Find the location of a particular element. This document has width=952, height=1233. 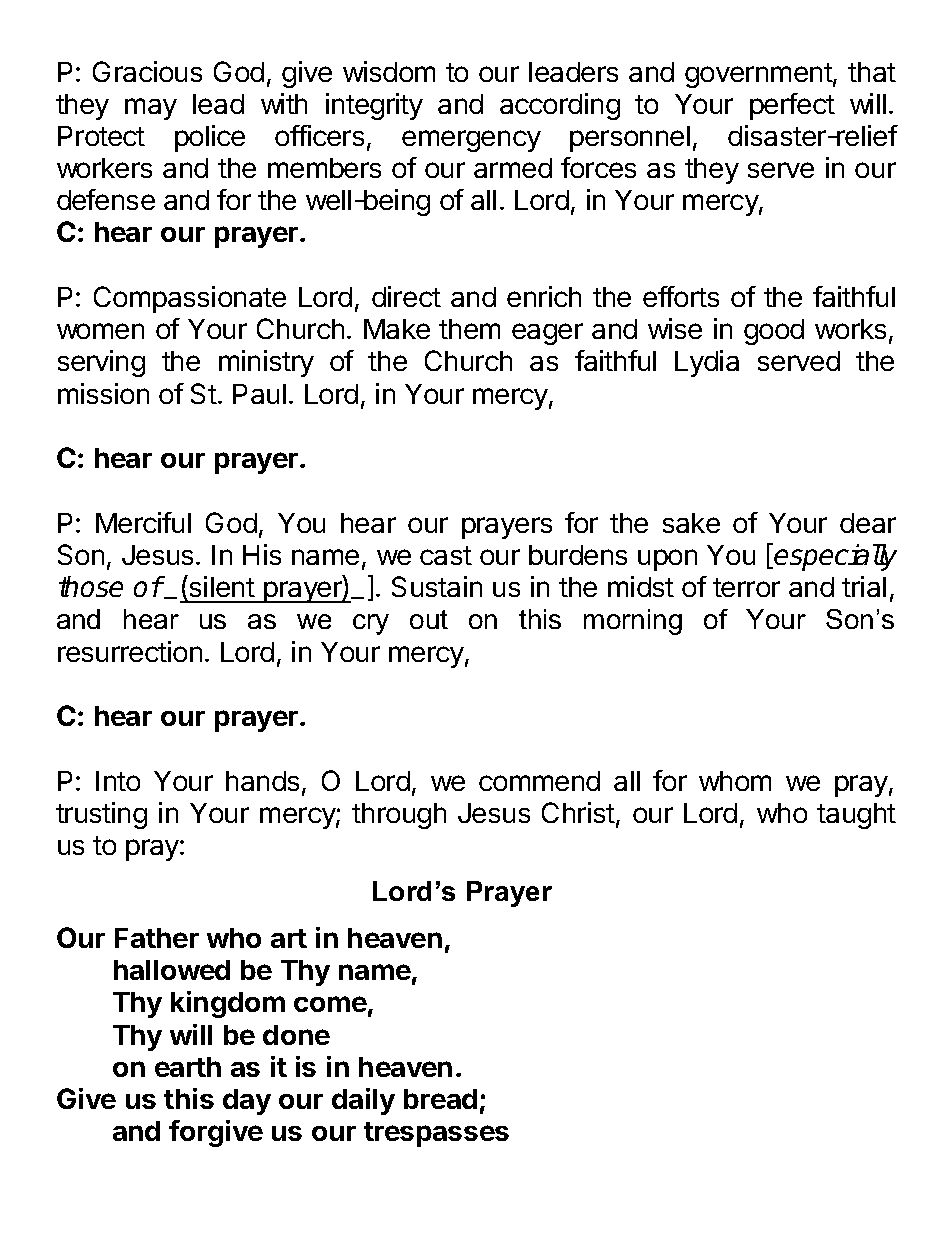

perfect is located at coordinates (792, 106).
